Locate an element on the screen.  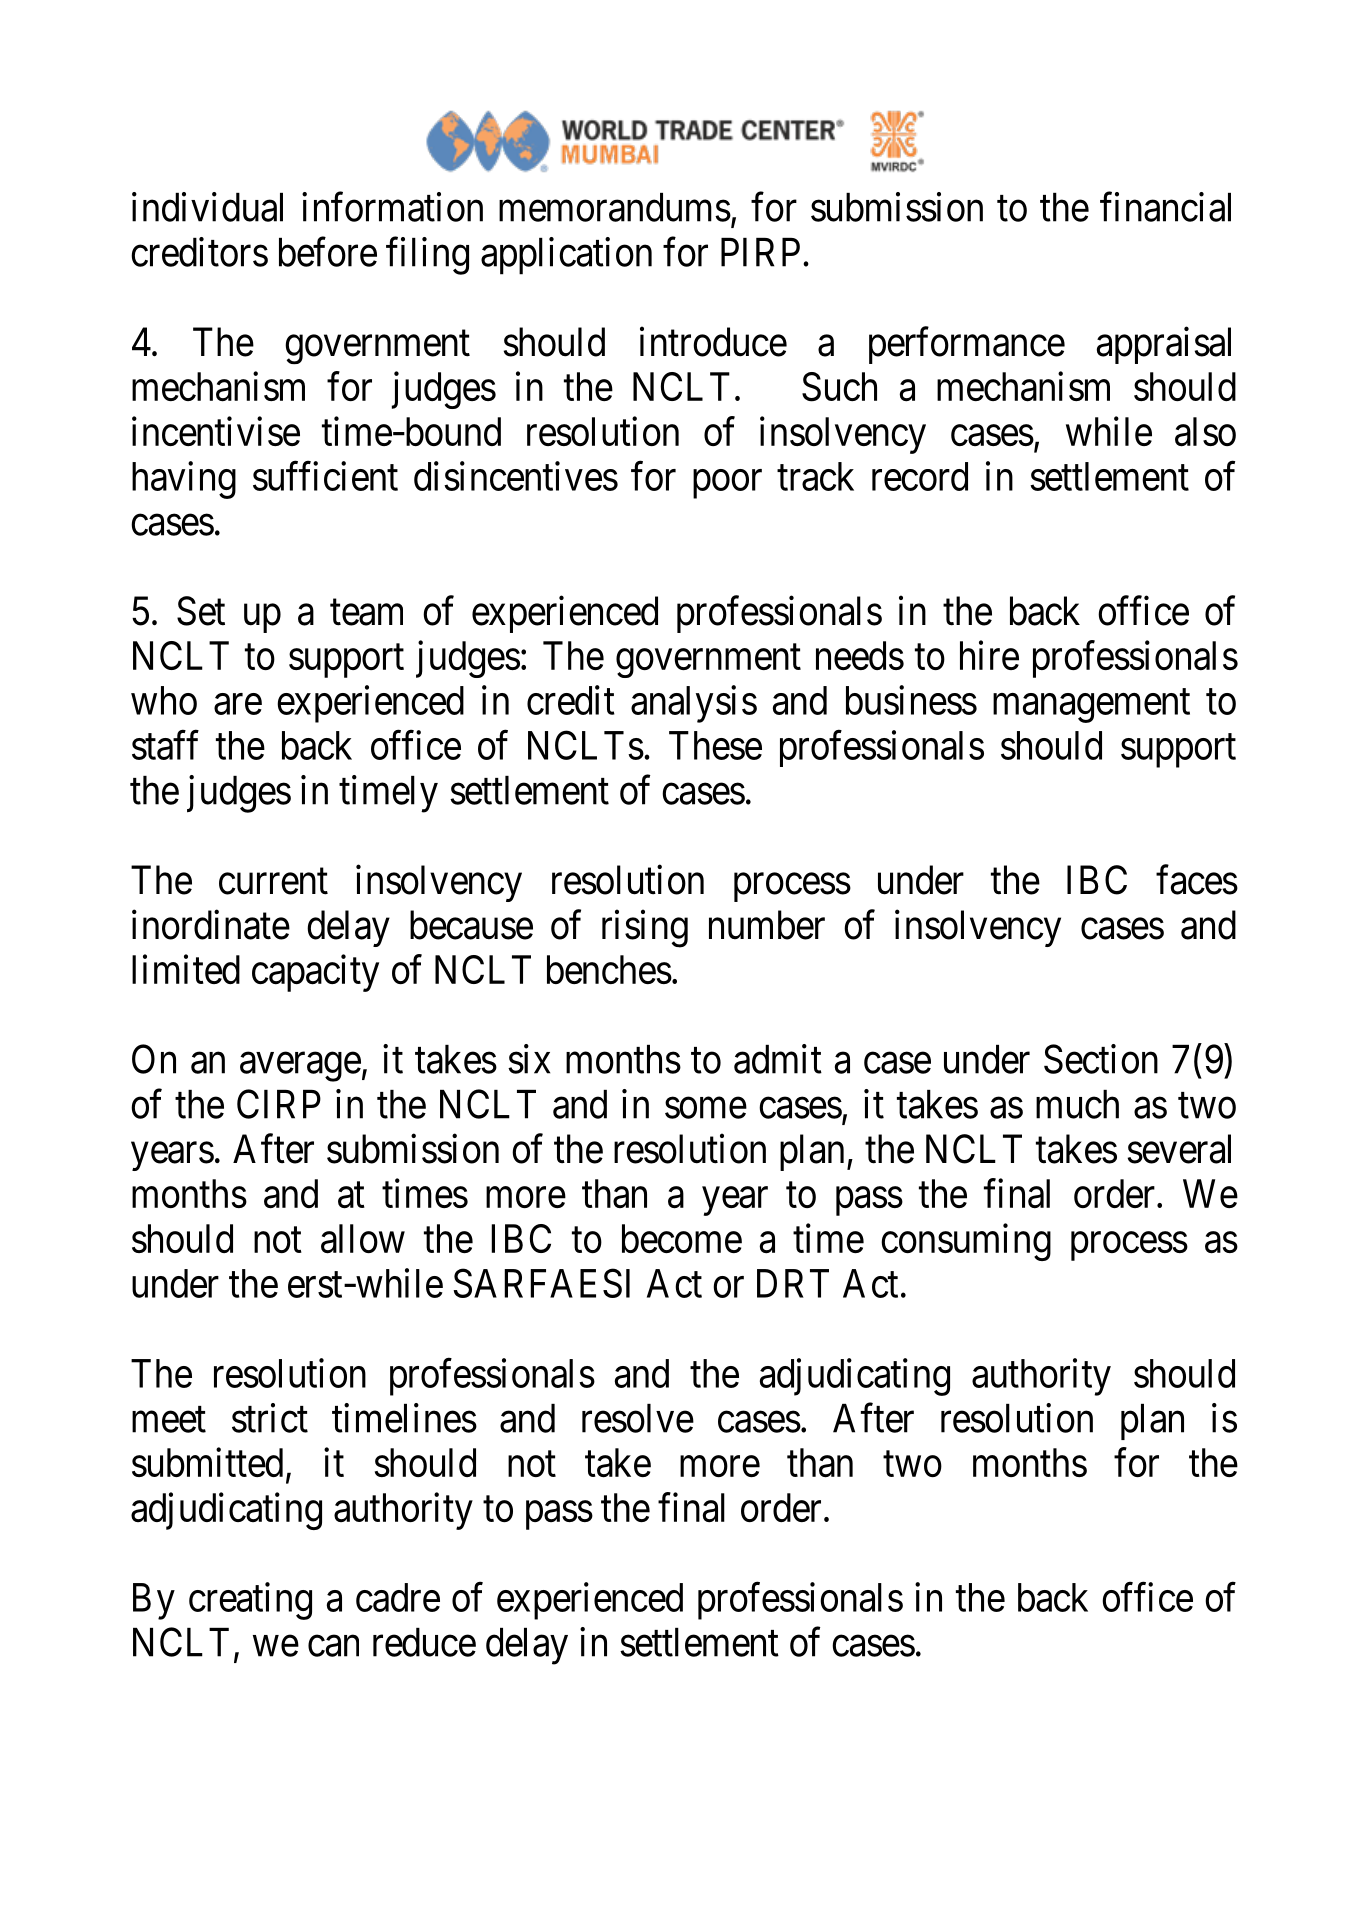
before is located at coordinates (328, 252).
